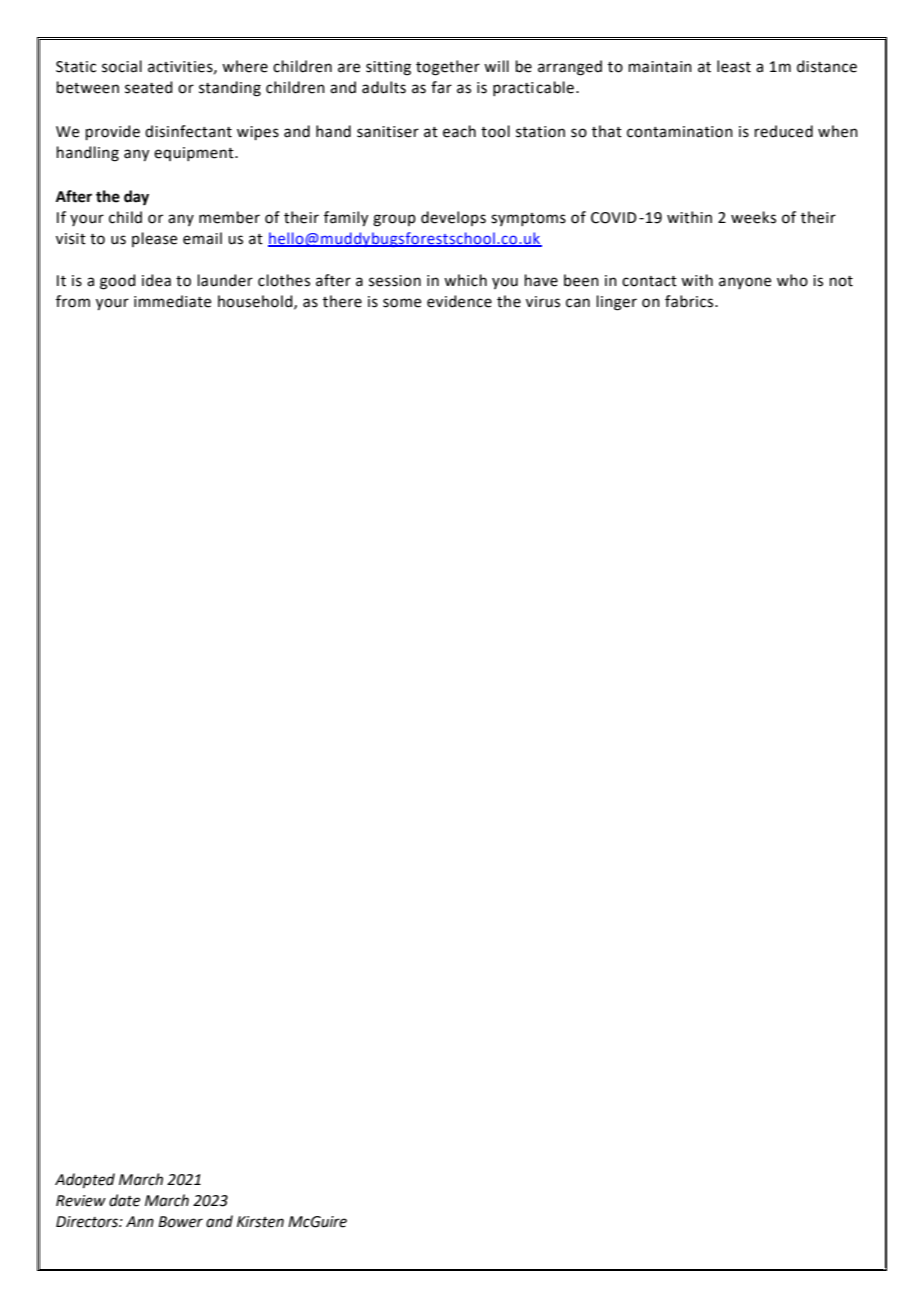 Image resolution: width=924 pixels, height=1308 pixels. Describe the element at coordinates (441, 87) in the screenshot. I see `far` at that location.
